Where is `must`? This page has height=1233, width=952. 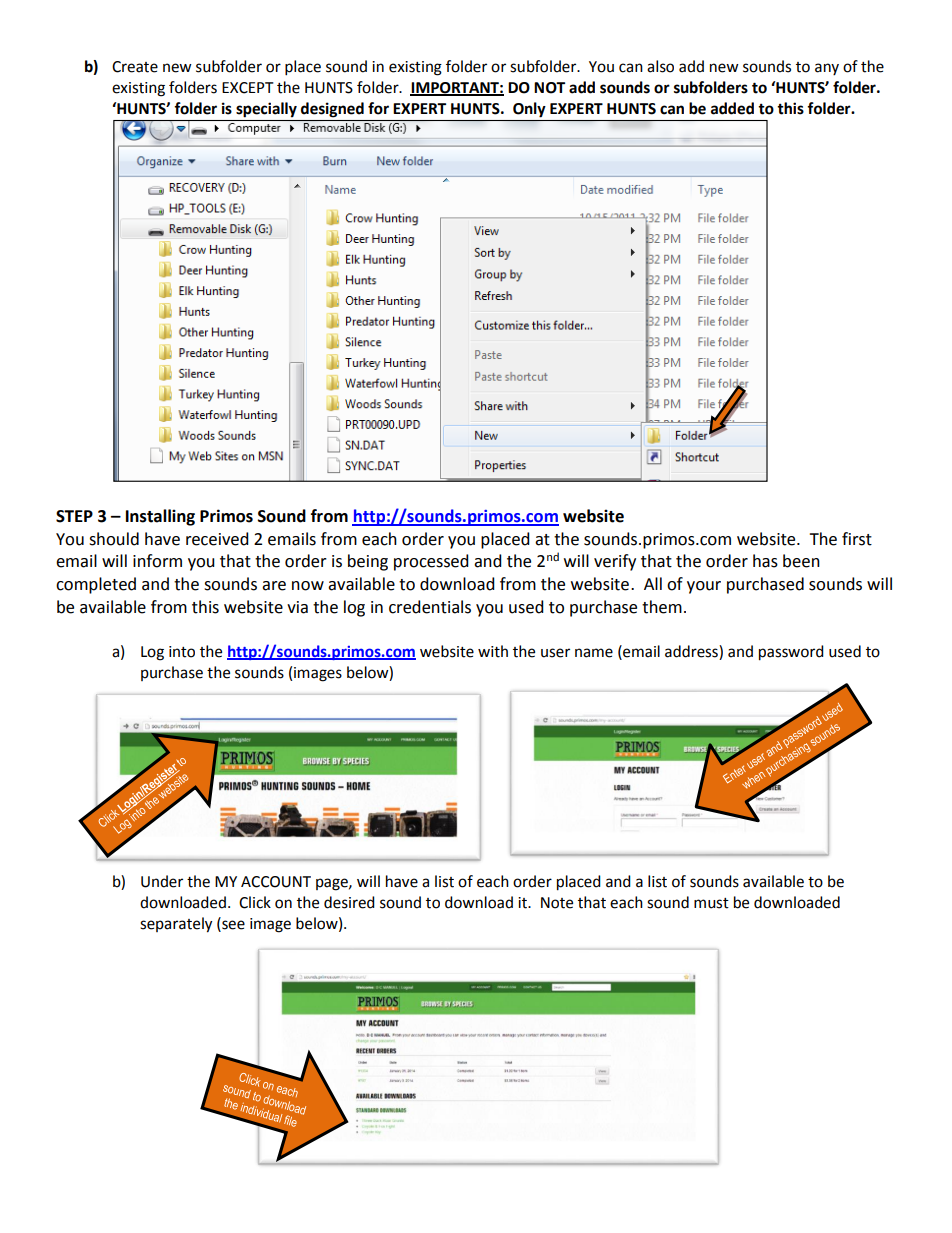
must is located at coordinates (711, 903).
